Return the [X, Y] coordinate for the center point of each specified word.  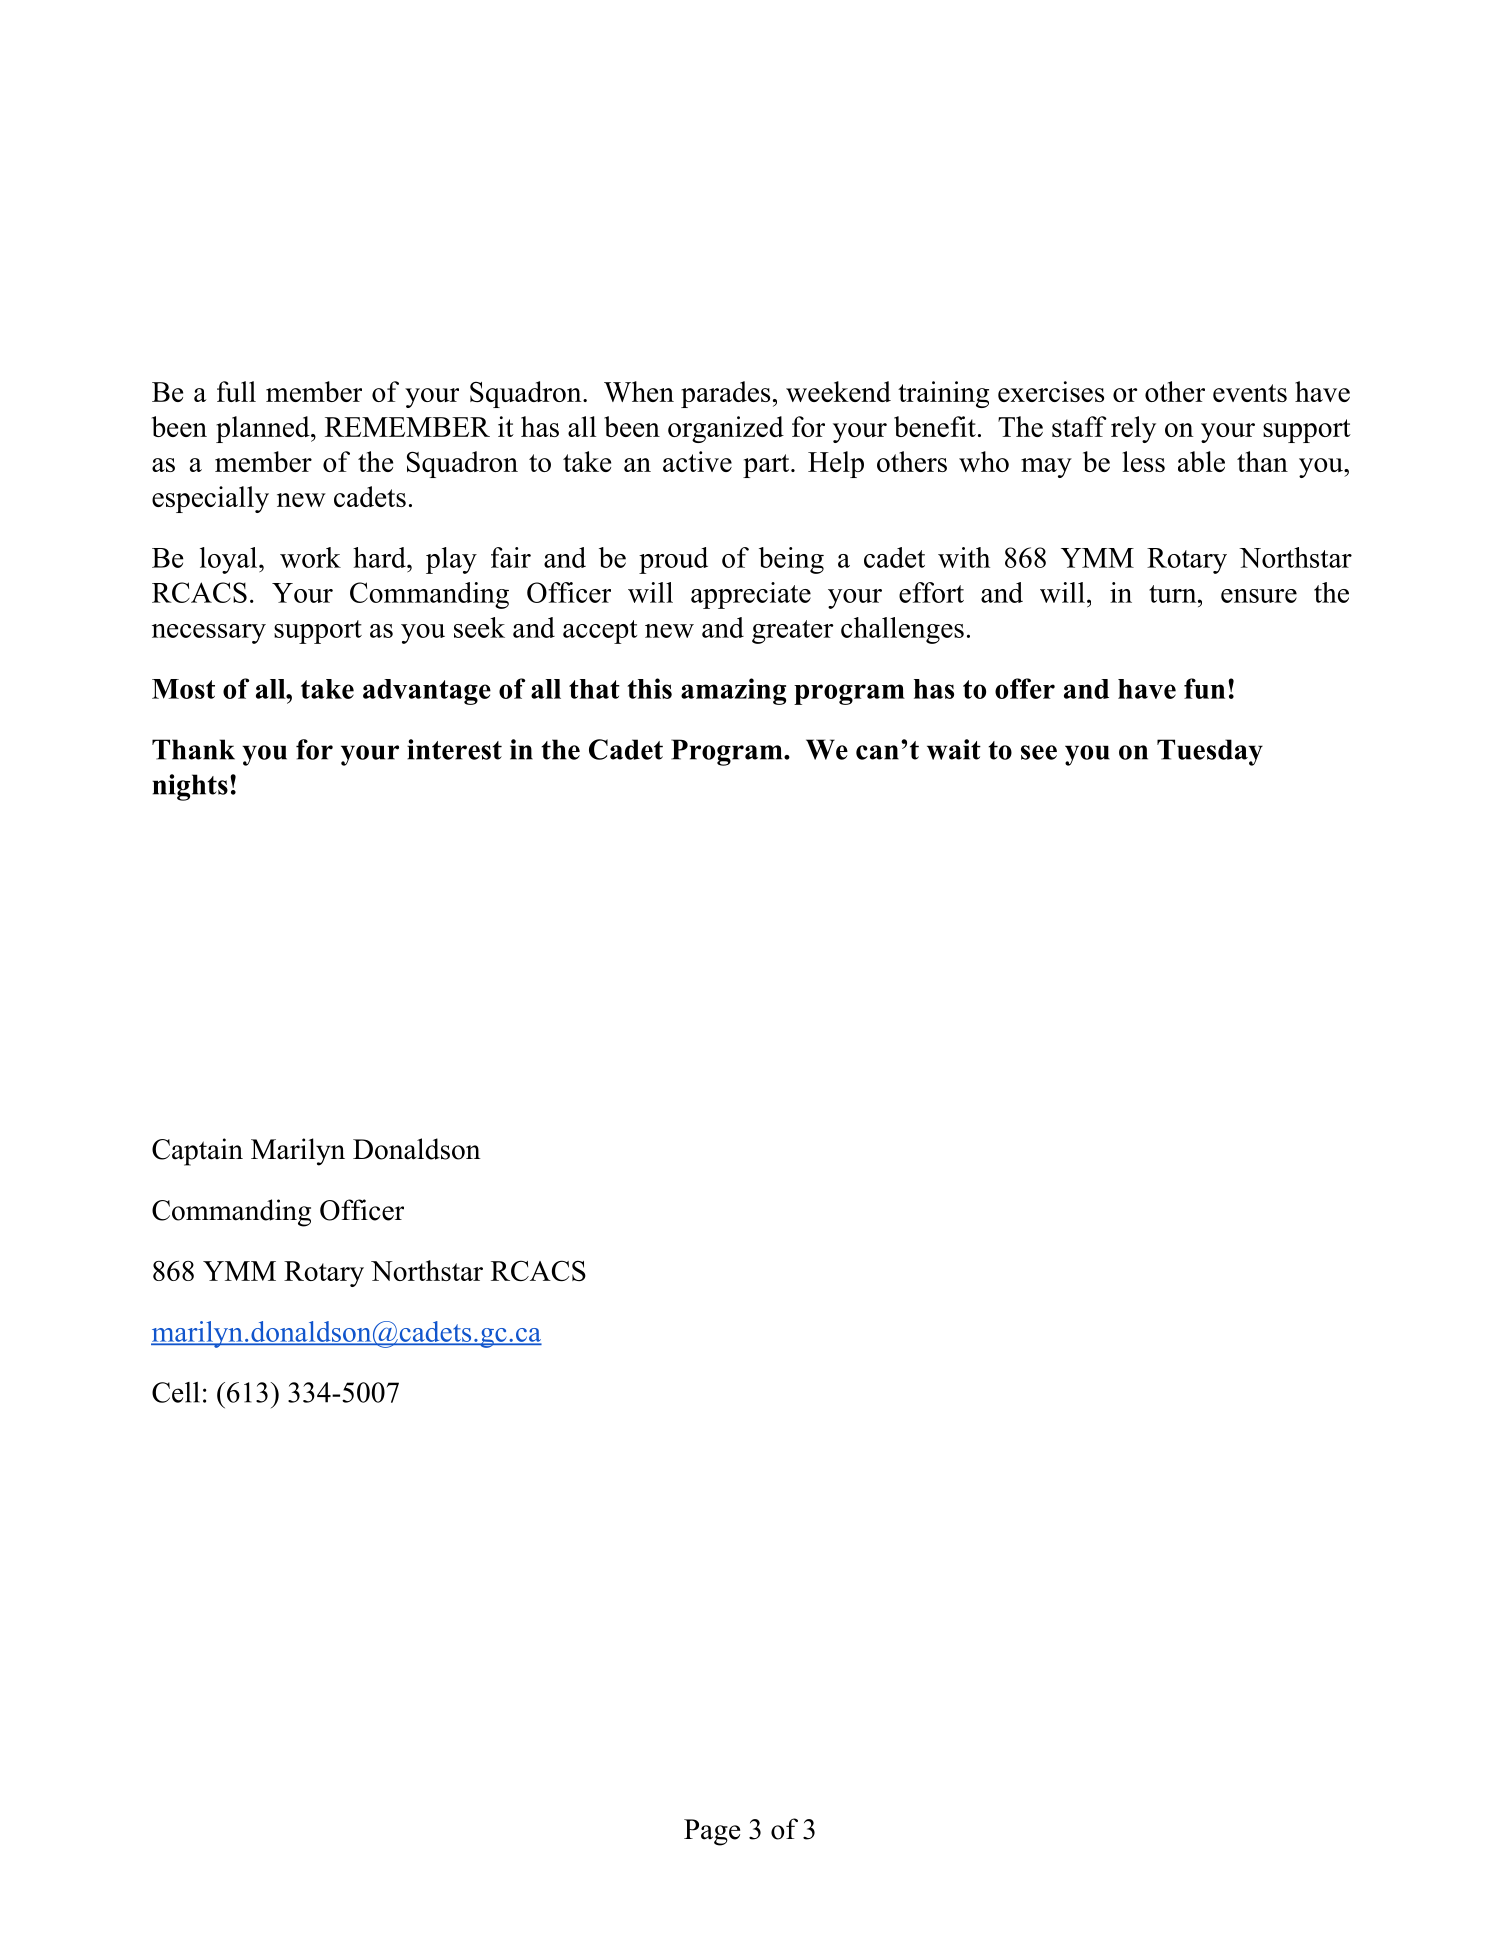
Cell [176, 1392]
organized [726, 429]
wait [954, 749]
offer [1025, 688]
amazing [733, 691]
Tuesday [1210, 752]
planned [264, 429]
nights [190, 787]
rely [1133, 429]
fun [1204, 688]
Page [712, 1832]
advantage [427, 692]
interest [454, 749]
